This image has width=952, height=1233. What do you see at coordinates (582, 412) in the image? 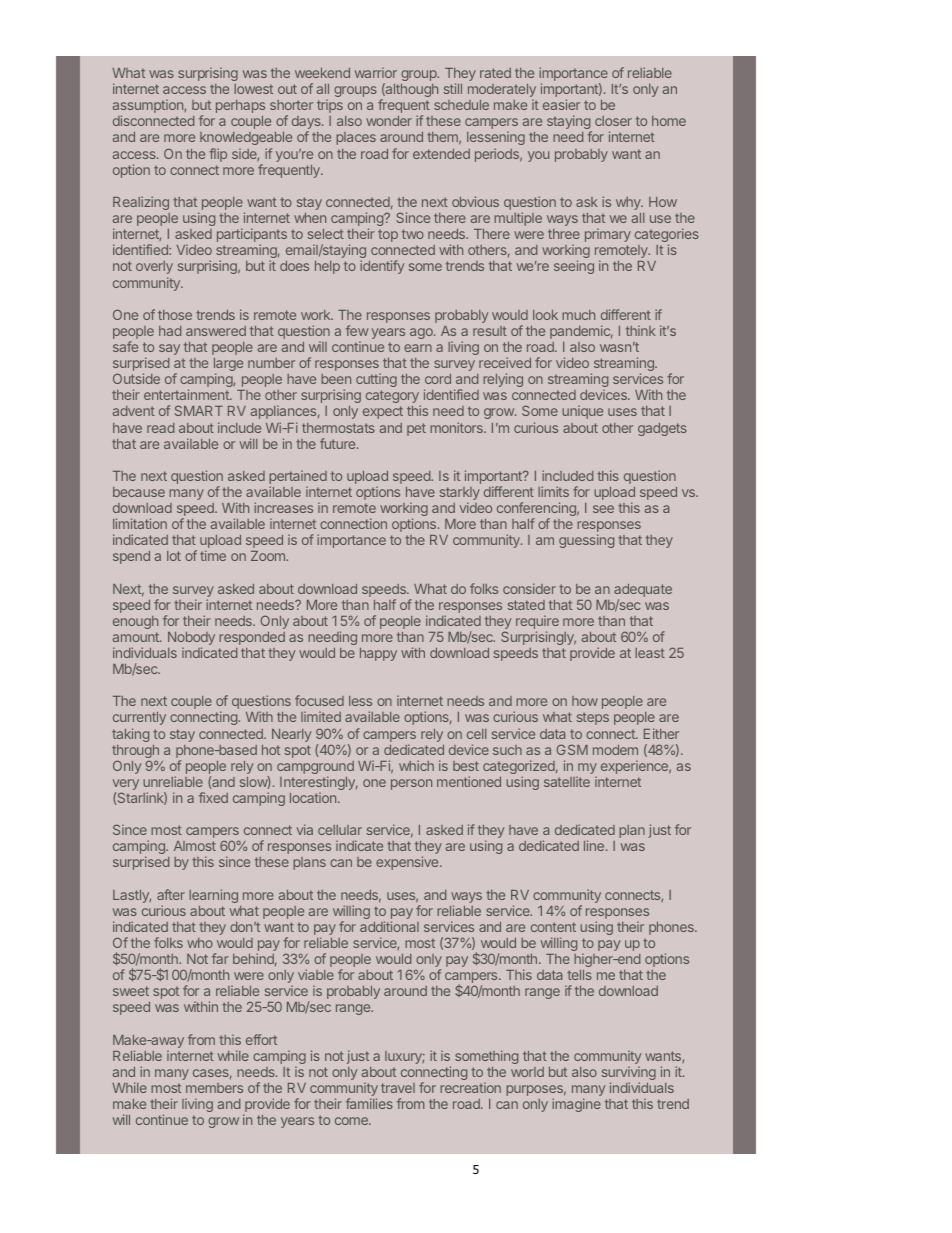
I see `unique` at bounding box center [582, 412].
